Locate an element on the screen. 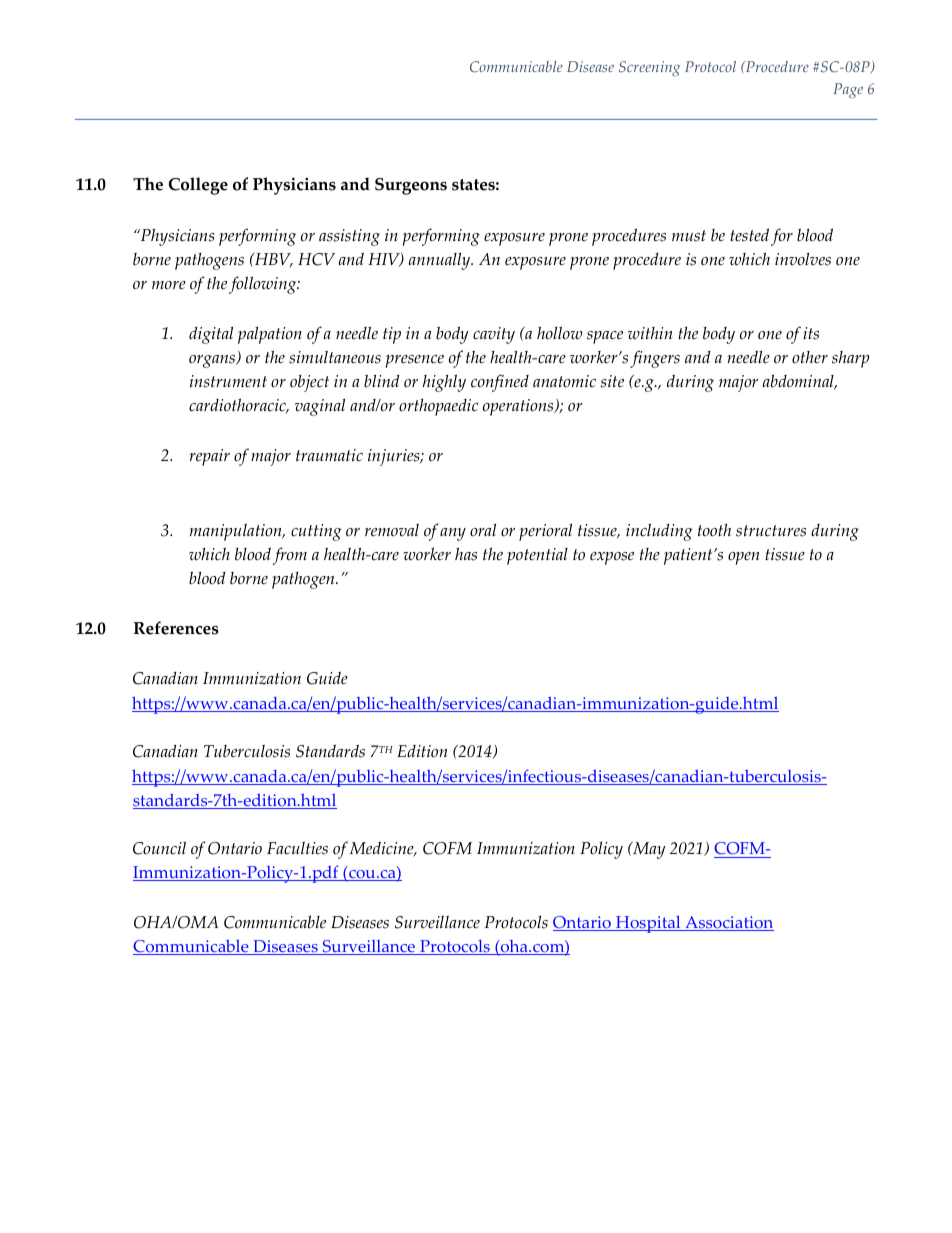  Page is located at coordinates (848, 90).
